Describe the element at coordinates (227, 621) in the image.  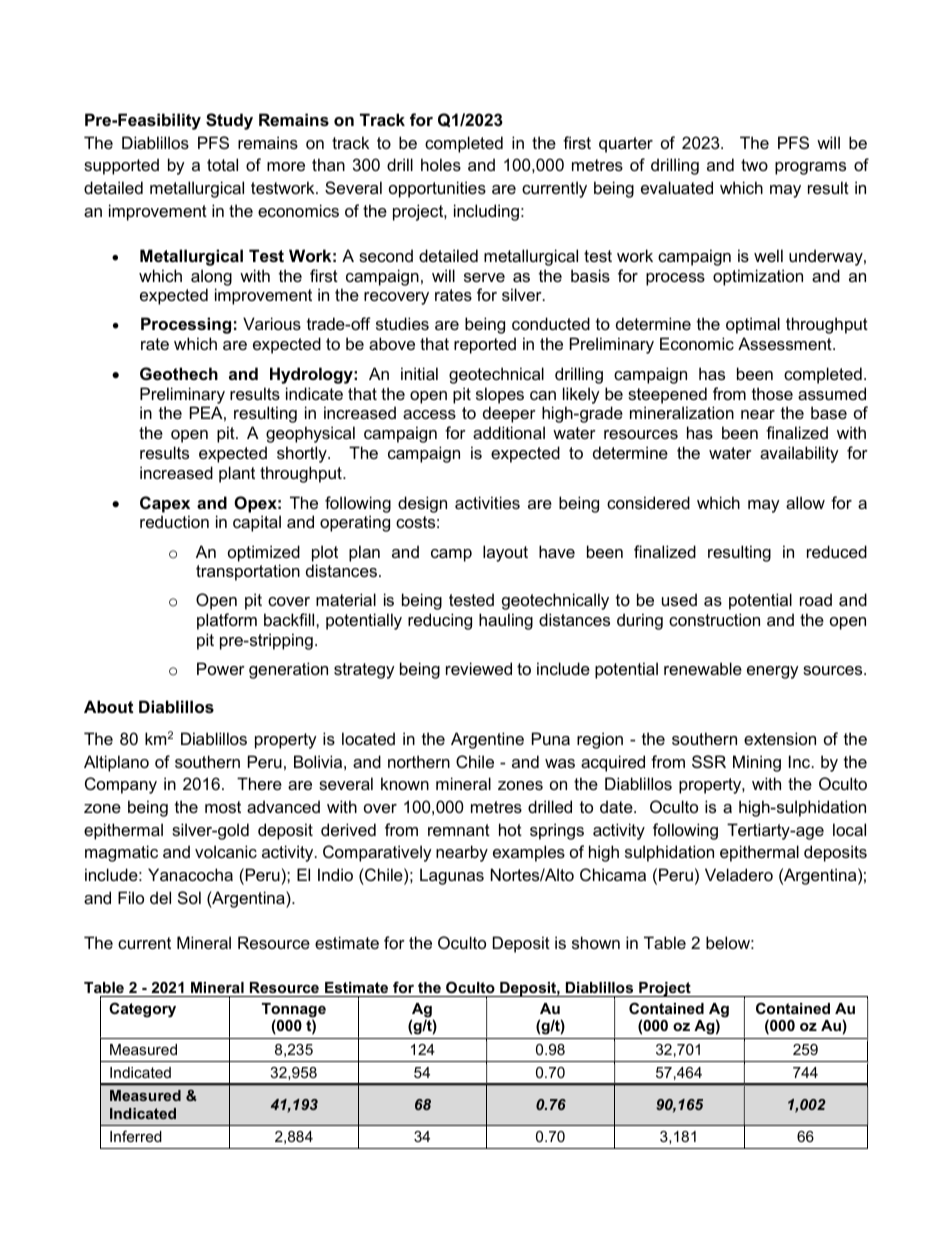
I see `platform` at that location.
